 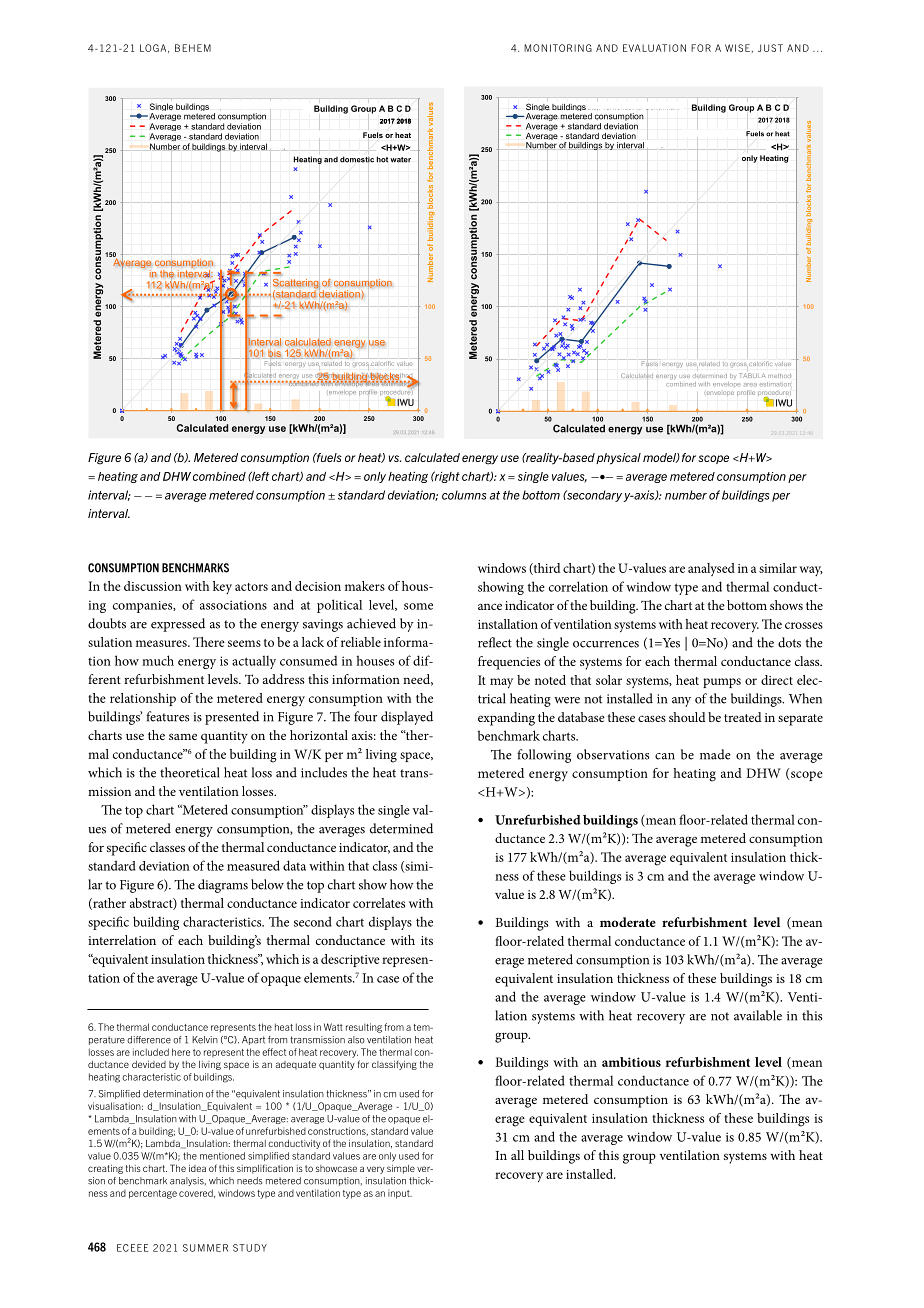 What do you see at coordinates (222, 587) in the screenshot?
I see `key` at bounding box center [222, 587].
